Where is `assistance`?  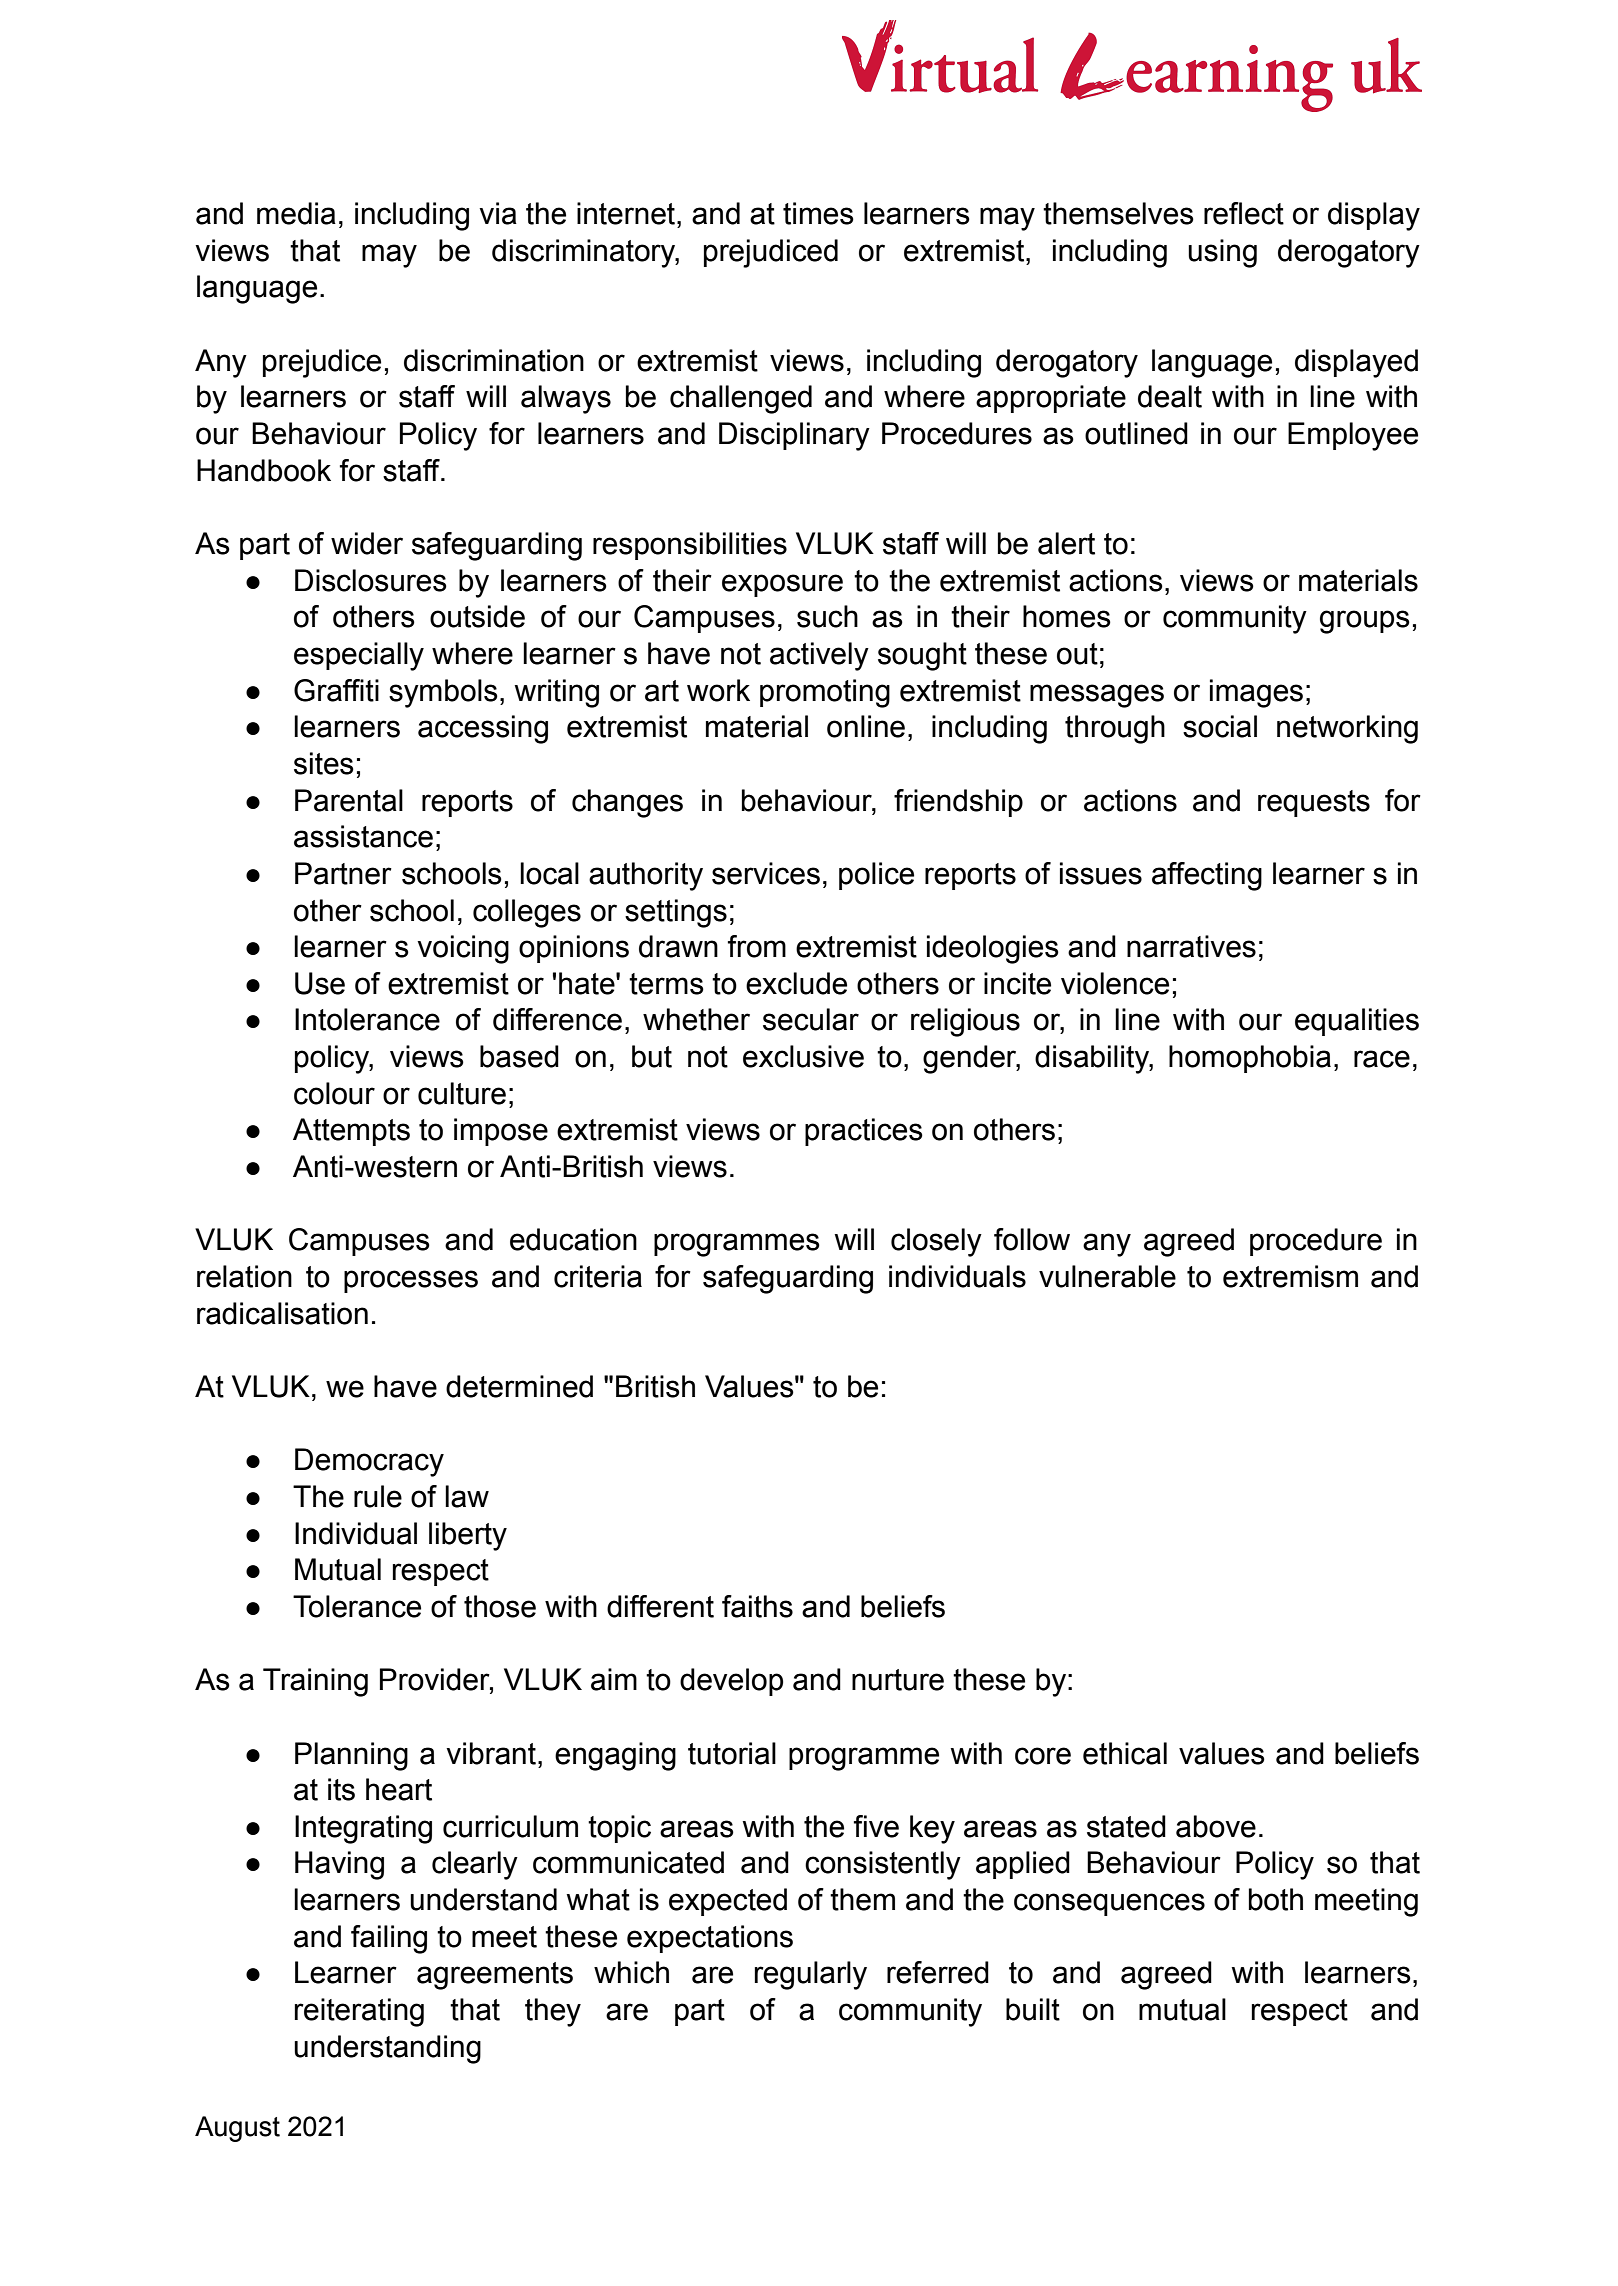 assistance is located at coordinates (363, 836).
